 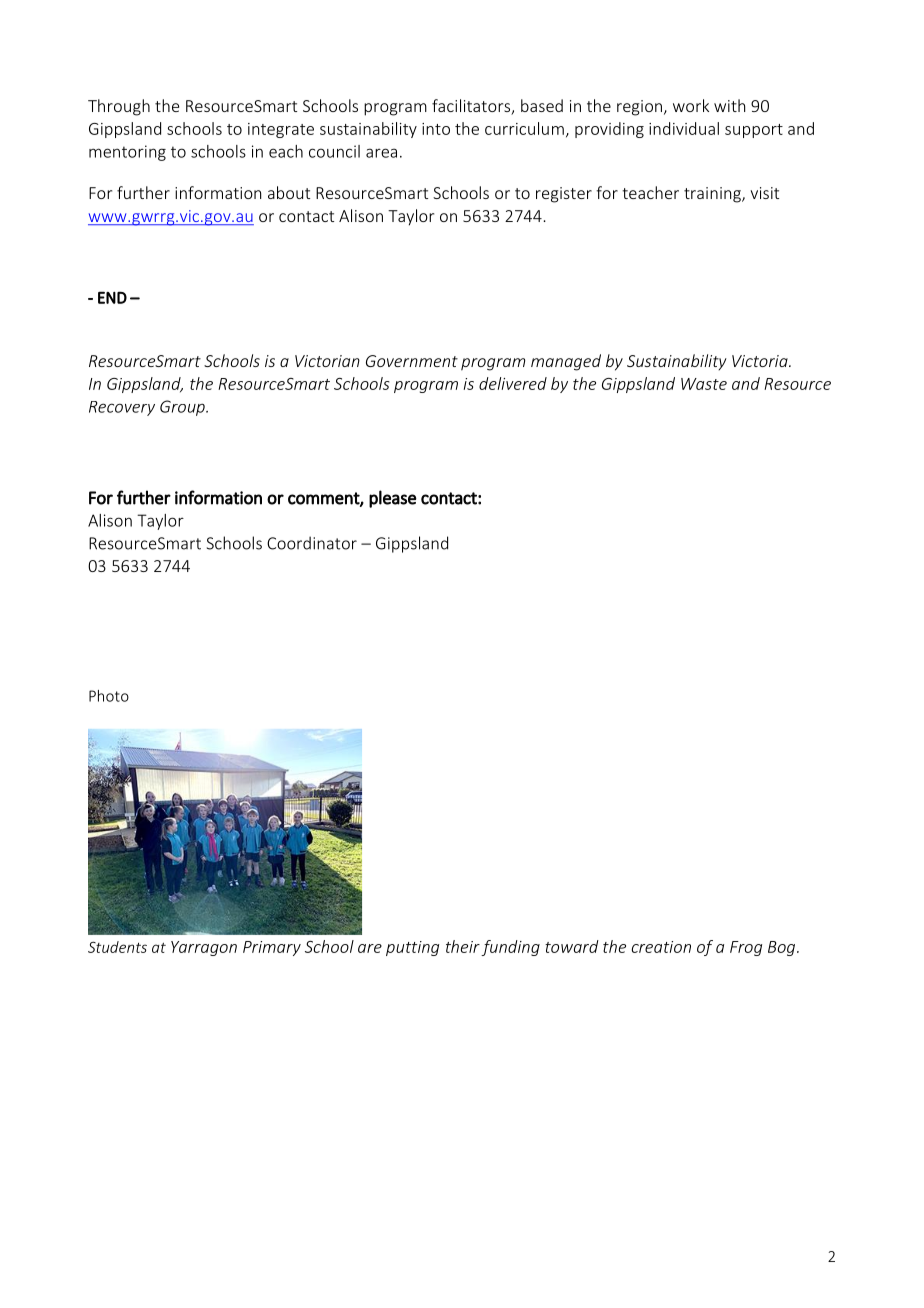 What do you see at coordinates (704, 384) in the document?
I see `Waste` at bounding box center [704, 384].
